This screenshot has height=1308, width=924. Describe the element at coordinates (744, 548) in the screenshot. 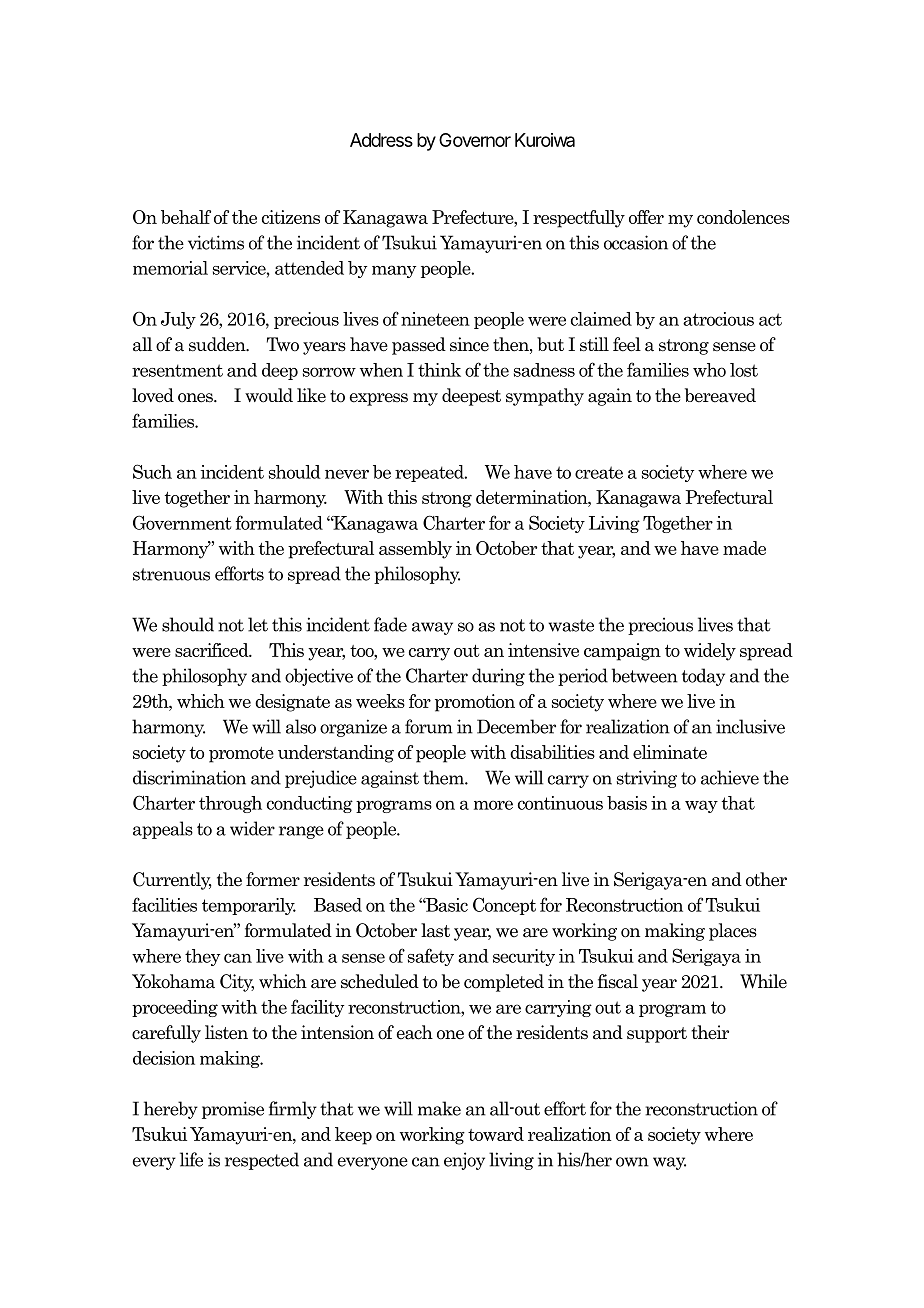

I see `made` at that location.
